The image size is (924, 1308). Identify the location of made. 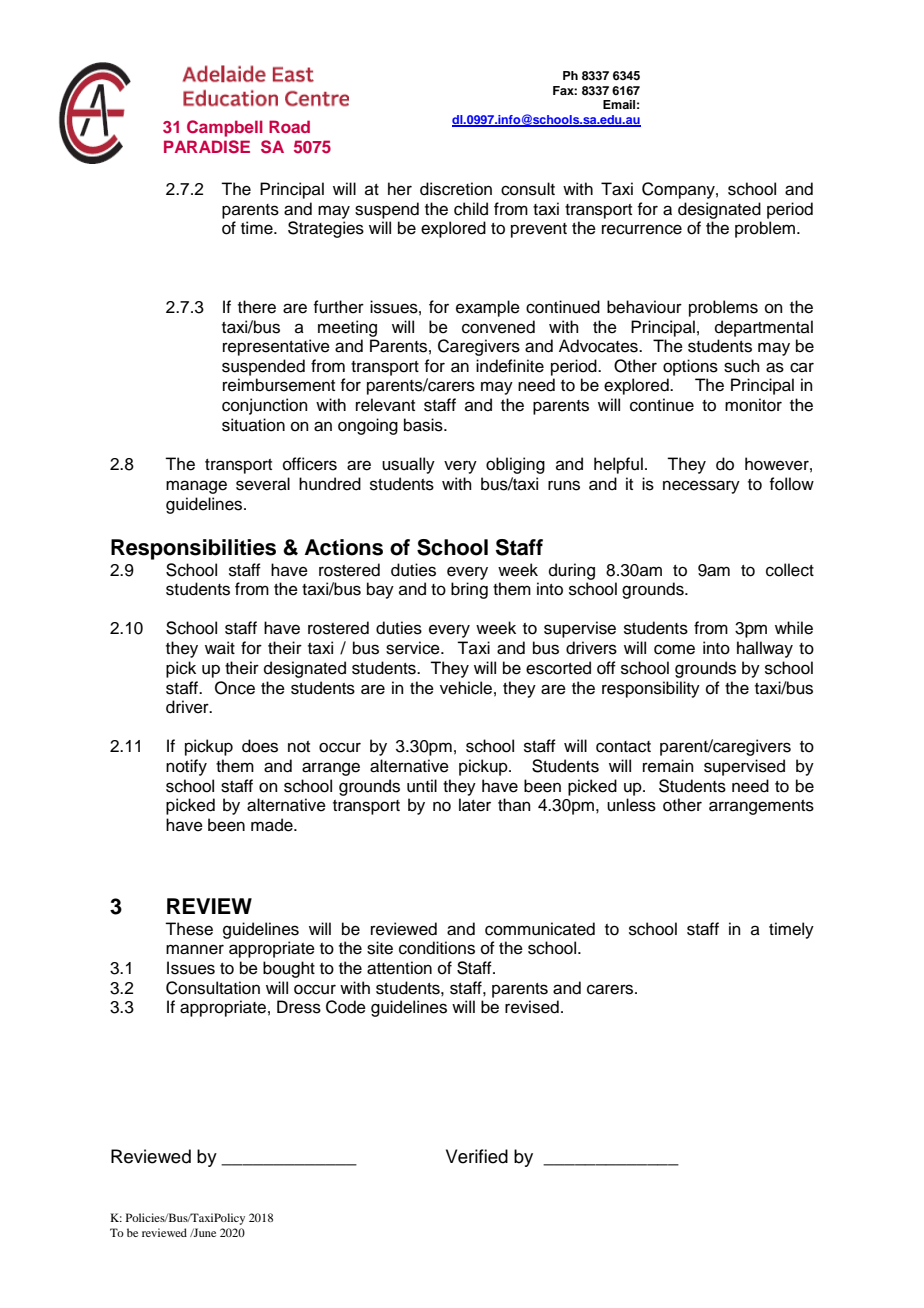
(273, 825).
